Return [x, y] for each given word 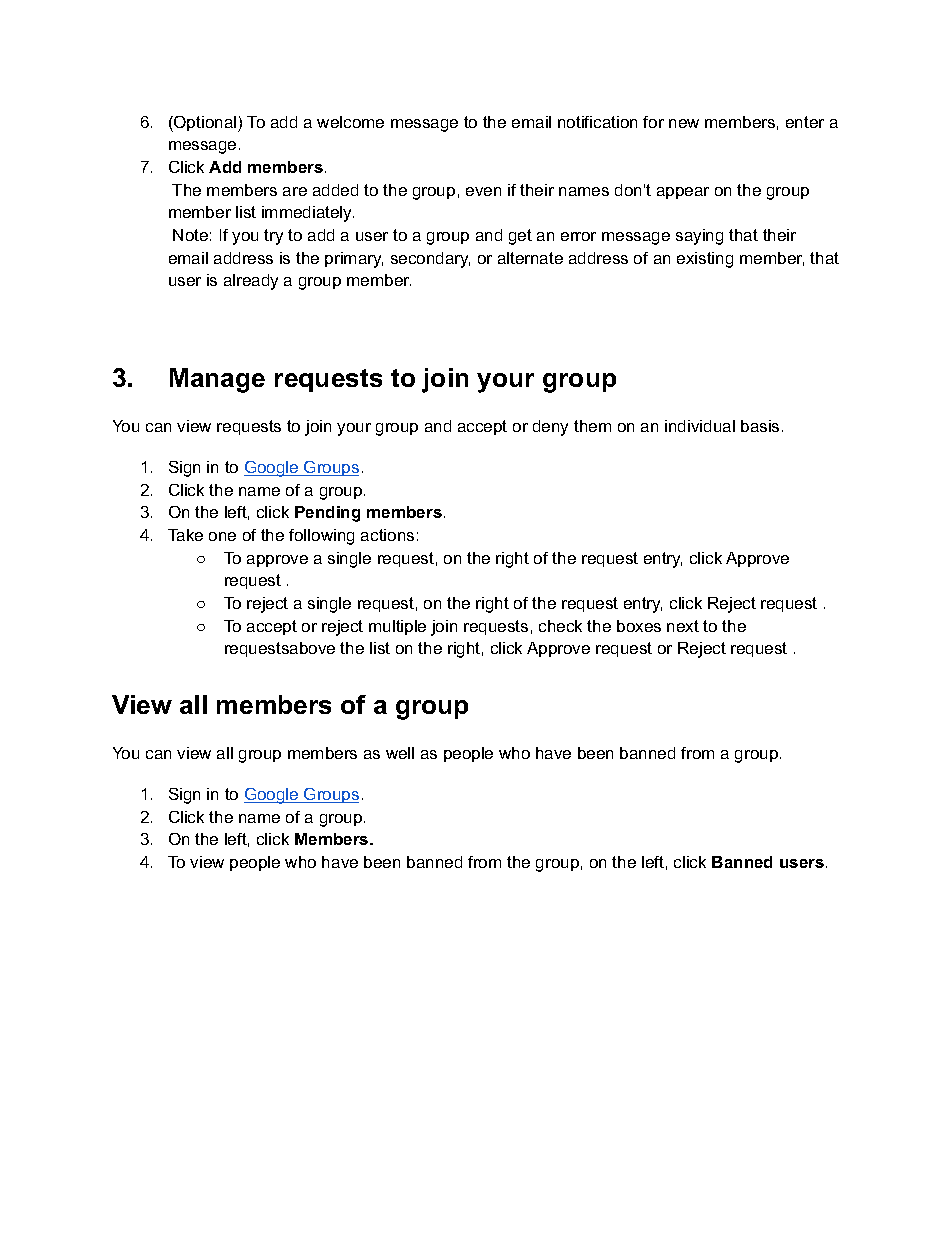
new [684, 123]
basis [760, 426]
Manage [217, 380]
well [400, 753]
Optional [205, 124]
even [483, 191]
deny [550, 428]
